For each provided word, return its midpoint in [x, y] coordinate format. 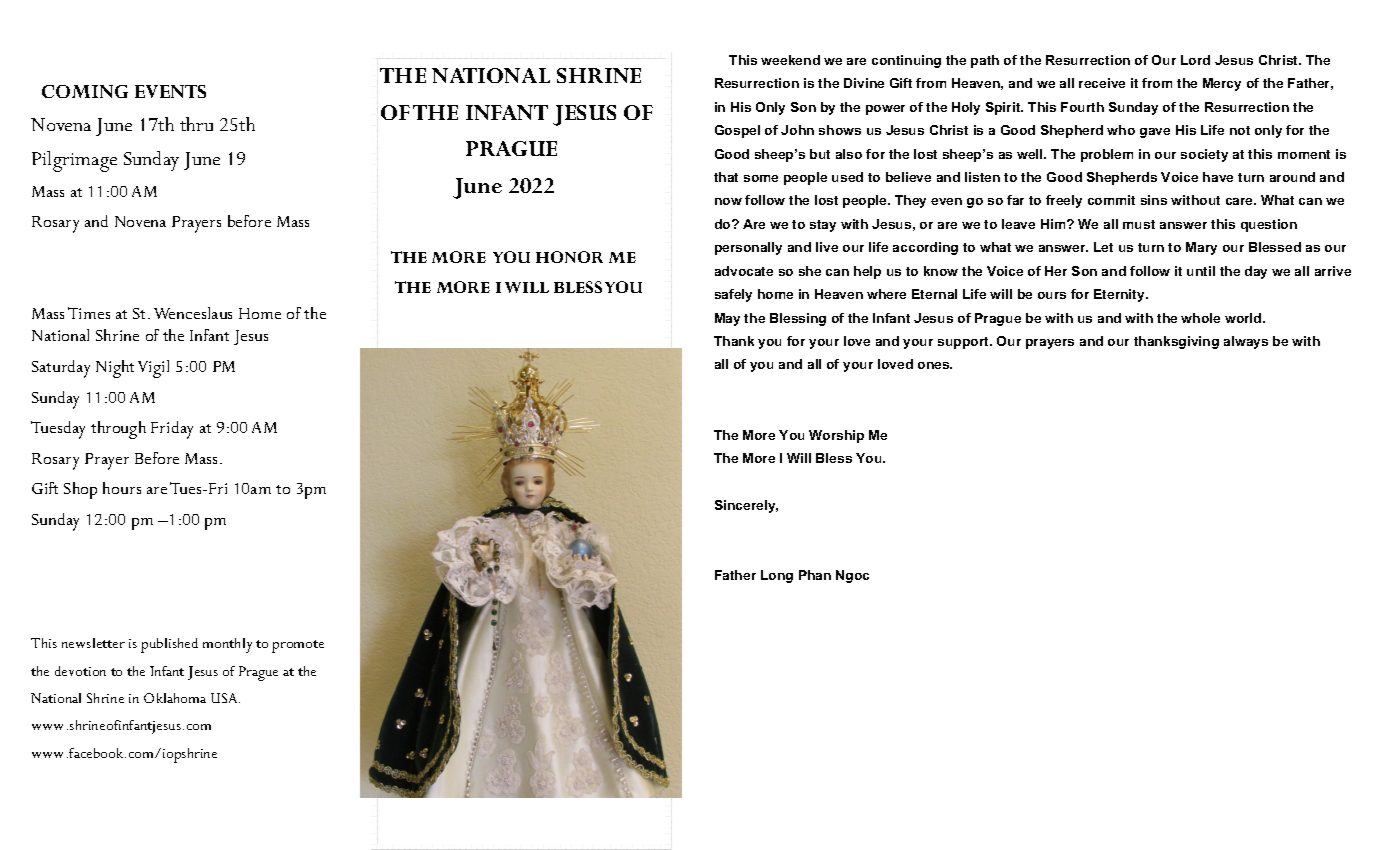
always [1246, 342]
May [727, 319]
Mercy [1222, 84]
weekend [790, 60]
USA [225, 698]
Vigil [153, 369]
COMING [85, 91]
